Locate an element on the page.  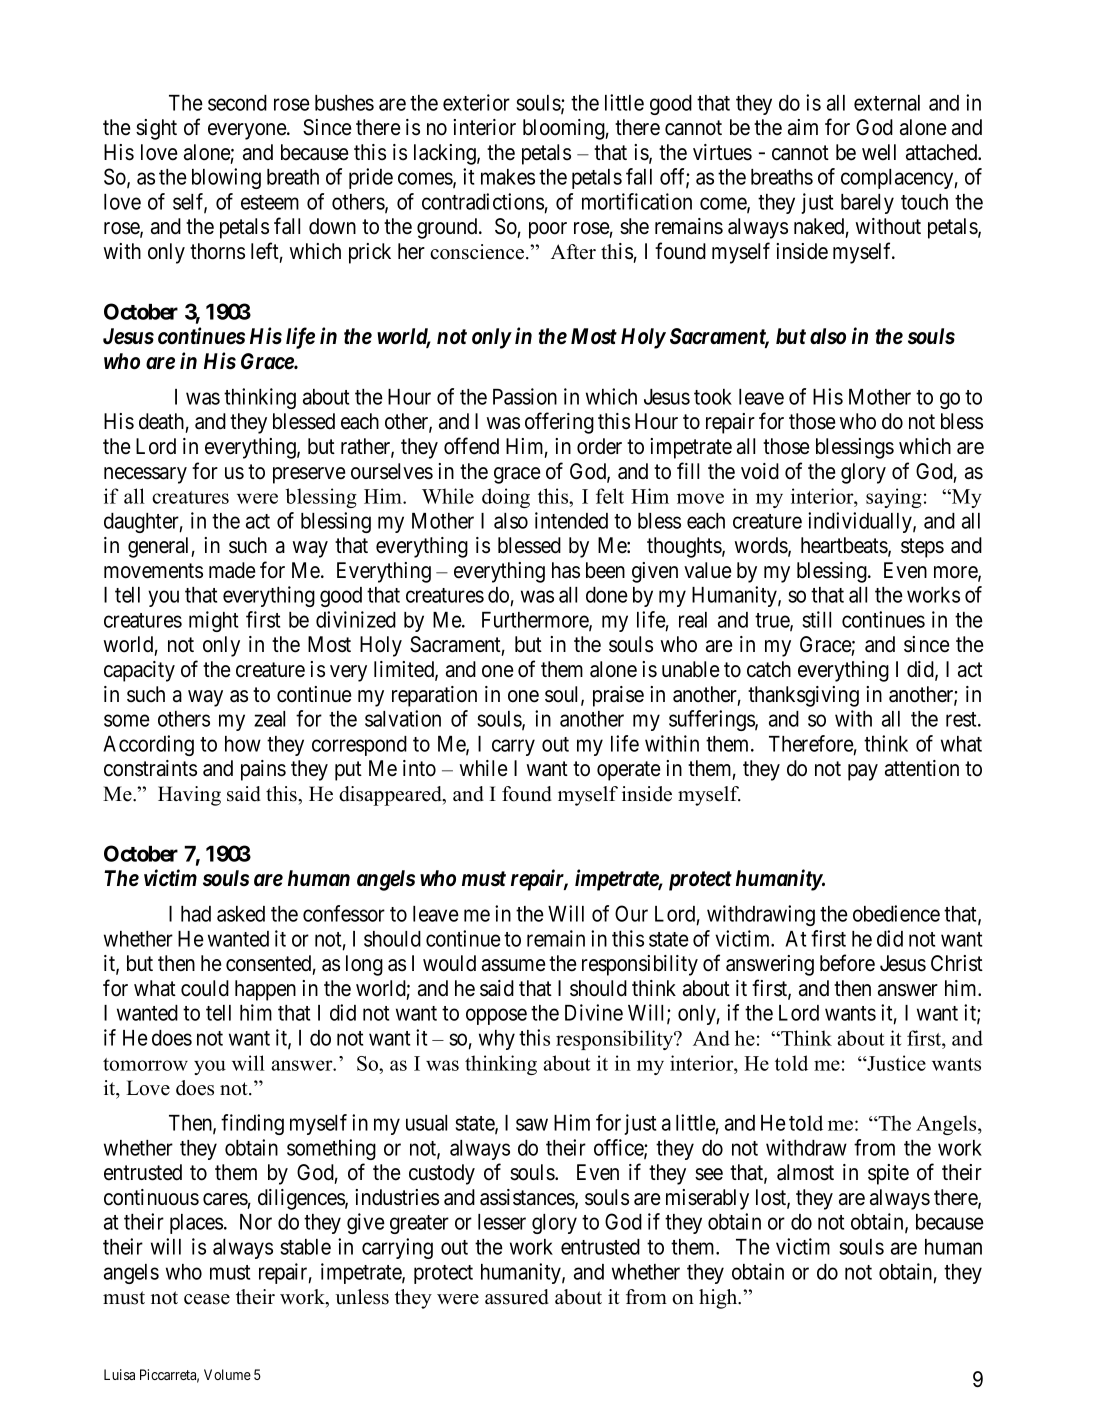
Passion is located at coordinates (525, 396).
